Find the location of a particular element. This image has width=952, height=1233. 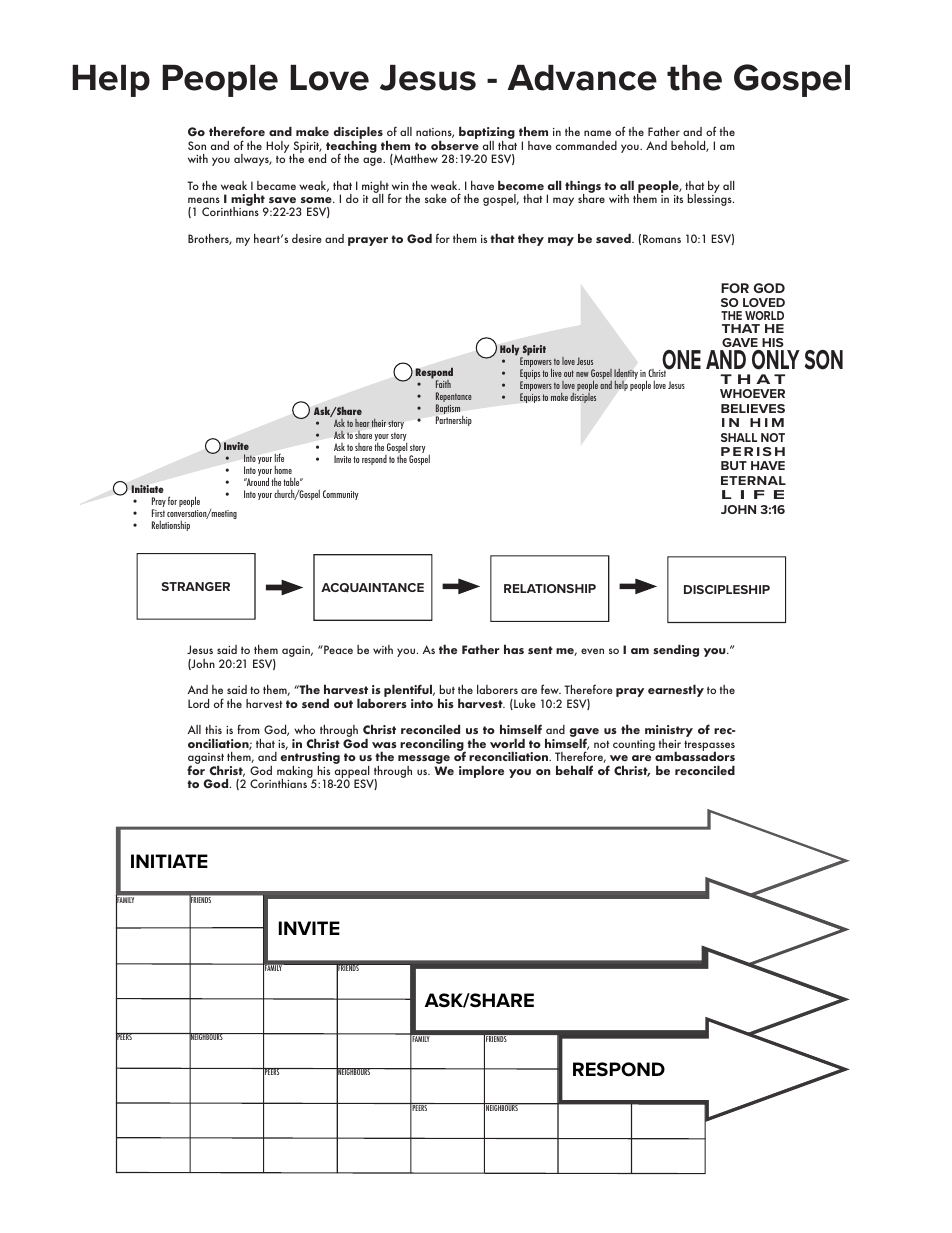

Partnership is located at coordinates (454, 421).
